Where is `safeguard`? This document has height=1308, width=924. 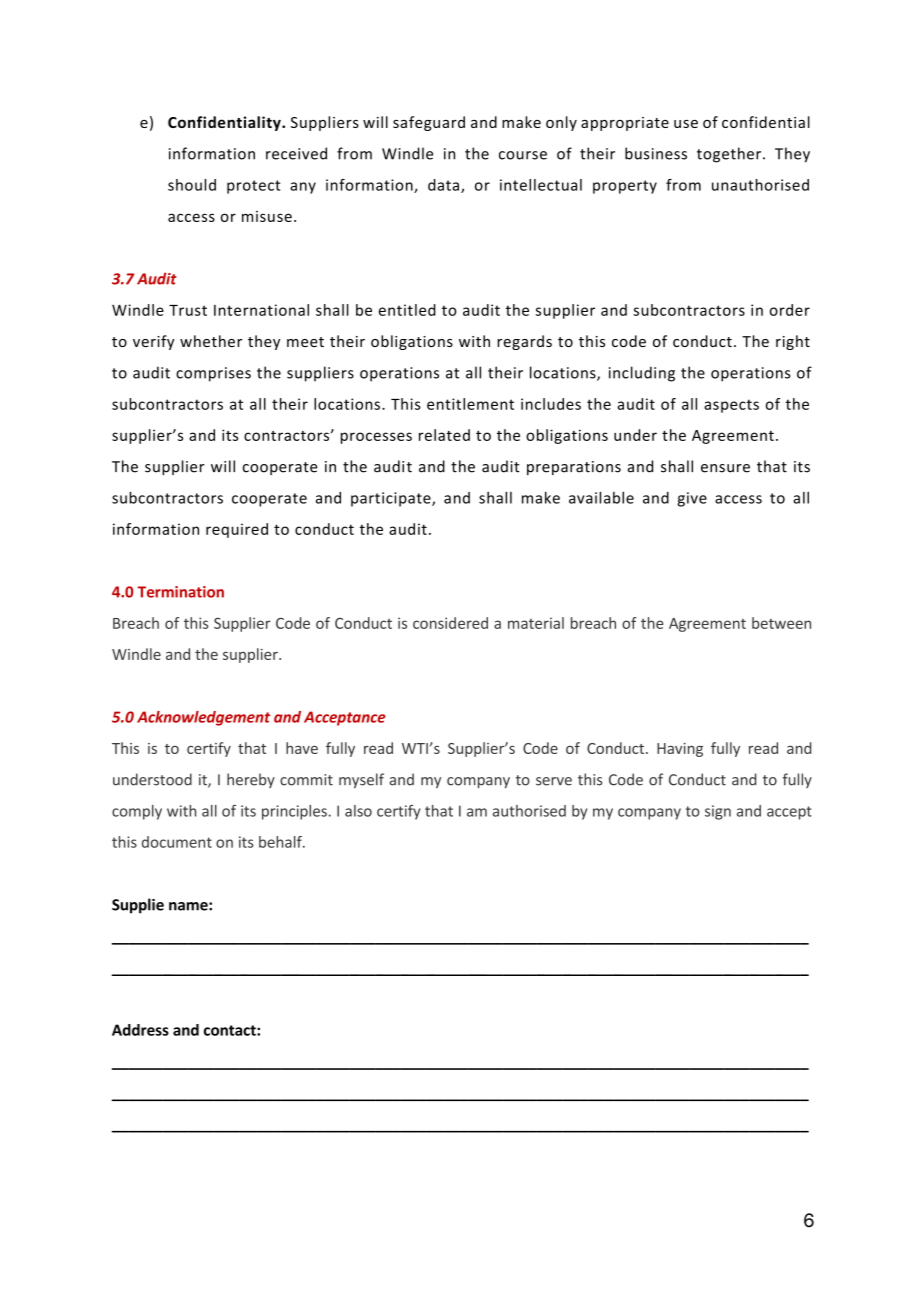
safeguard is located at coordinates (429, 123).
